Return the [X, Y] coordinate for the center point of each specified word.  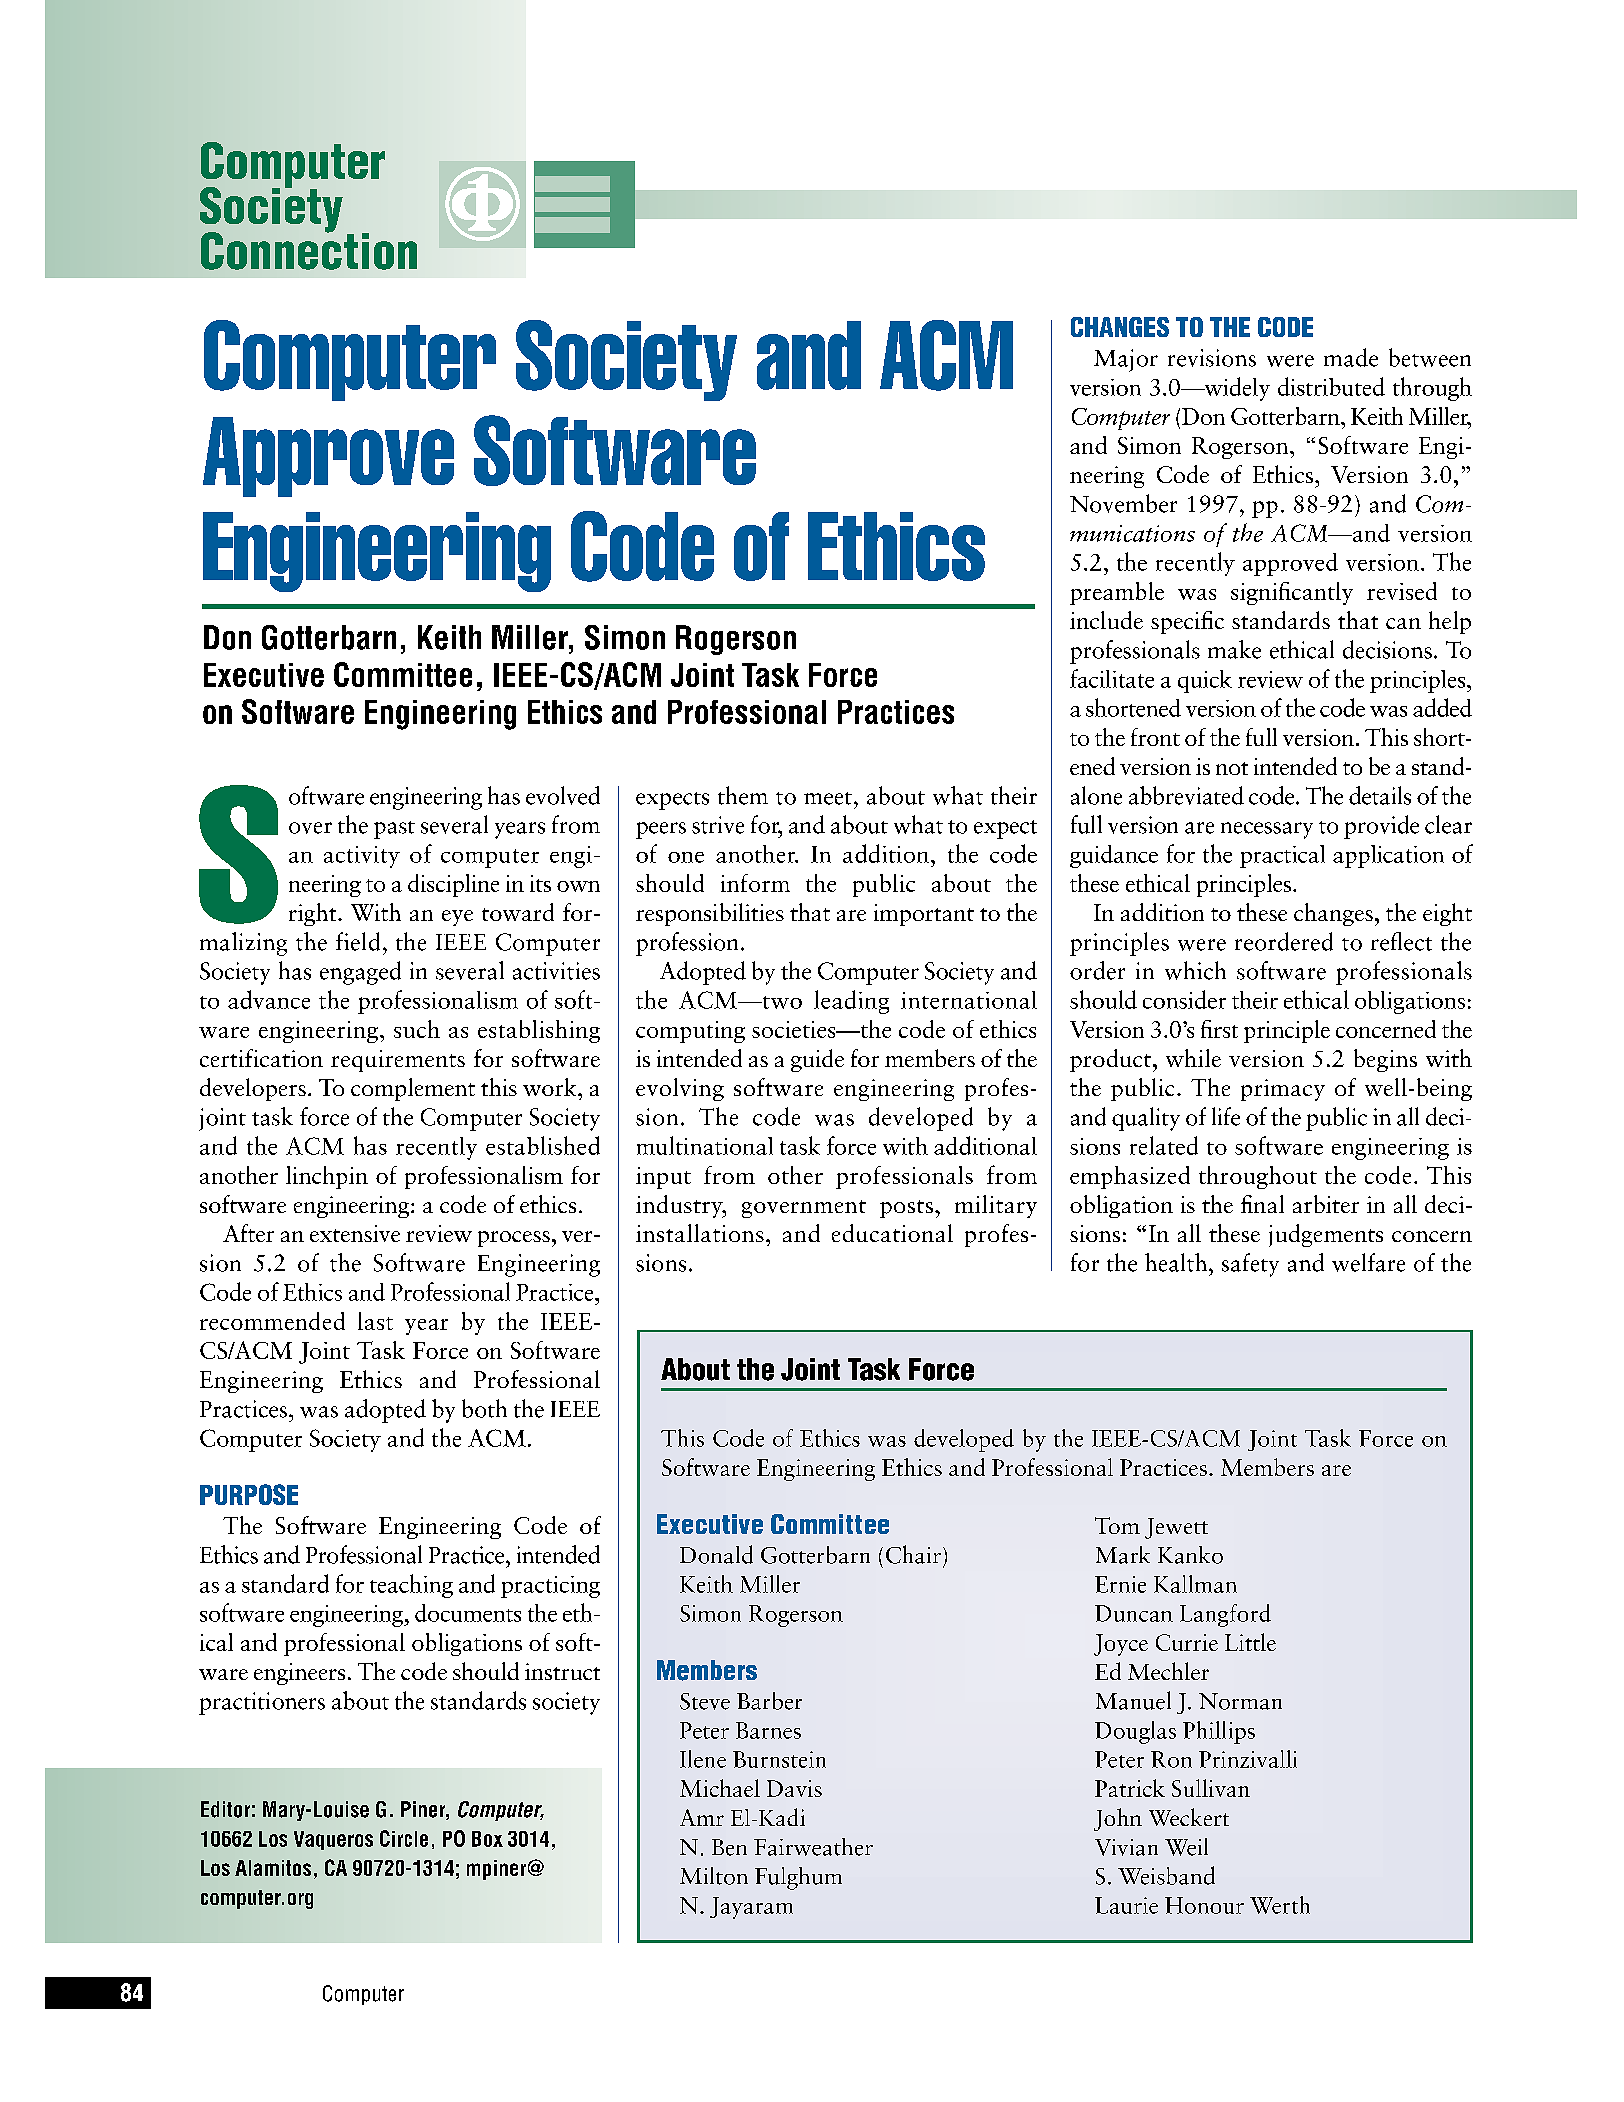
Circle [404, 1838]
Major [1126, 360]
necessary [1267, 830]
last [375, 1321]
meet [828, 798]
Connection [309, 250]
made [1351, 357]
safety [1250, 1265]
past [394, 830]
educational [892, 1233]
